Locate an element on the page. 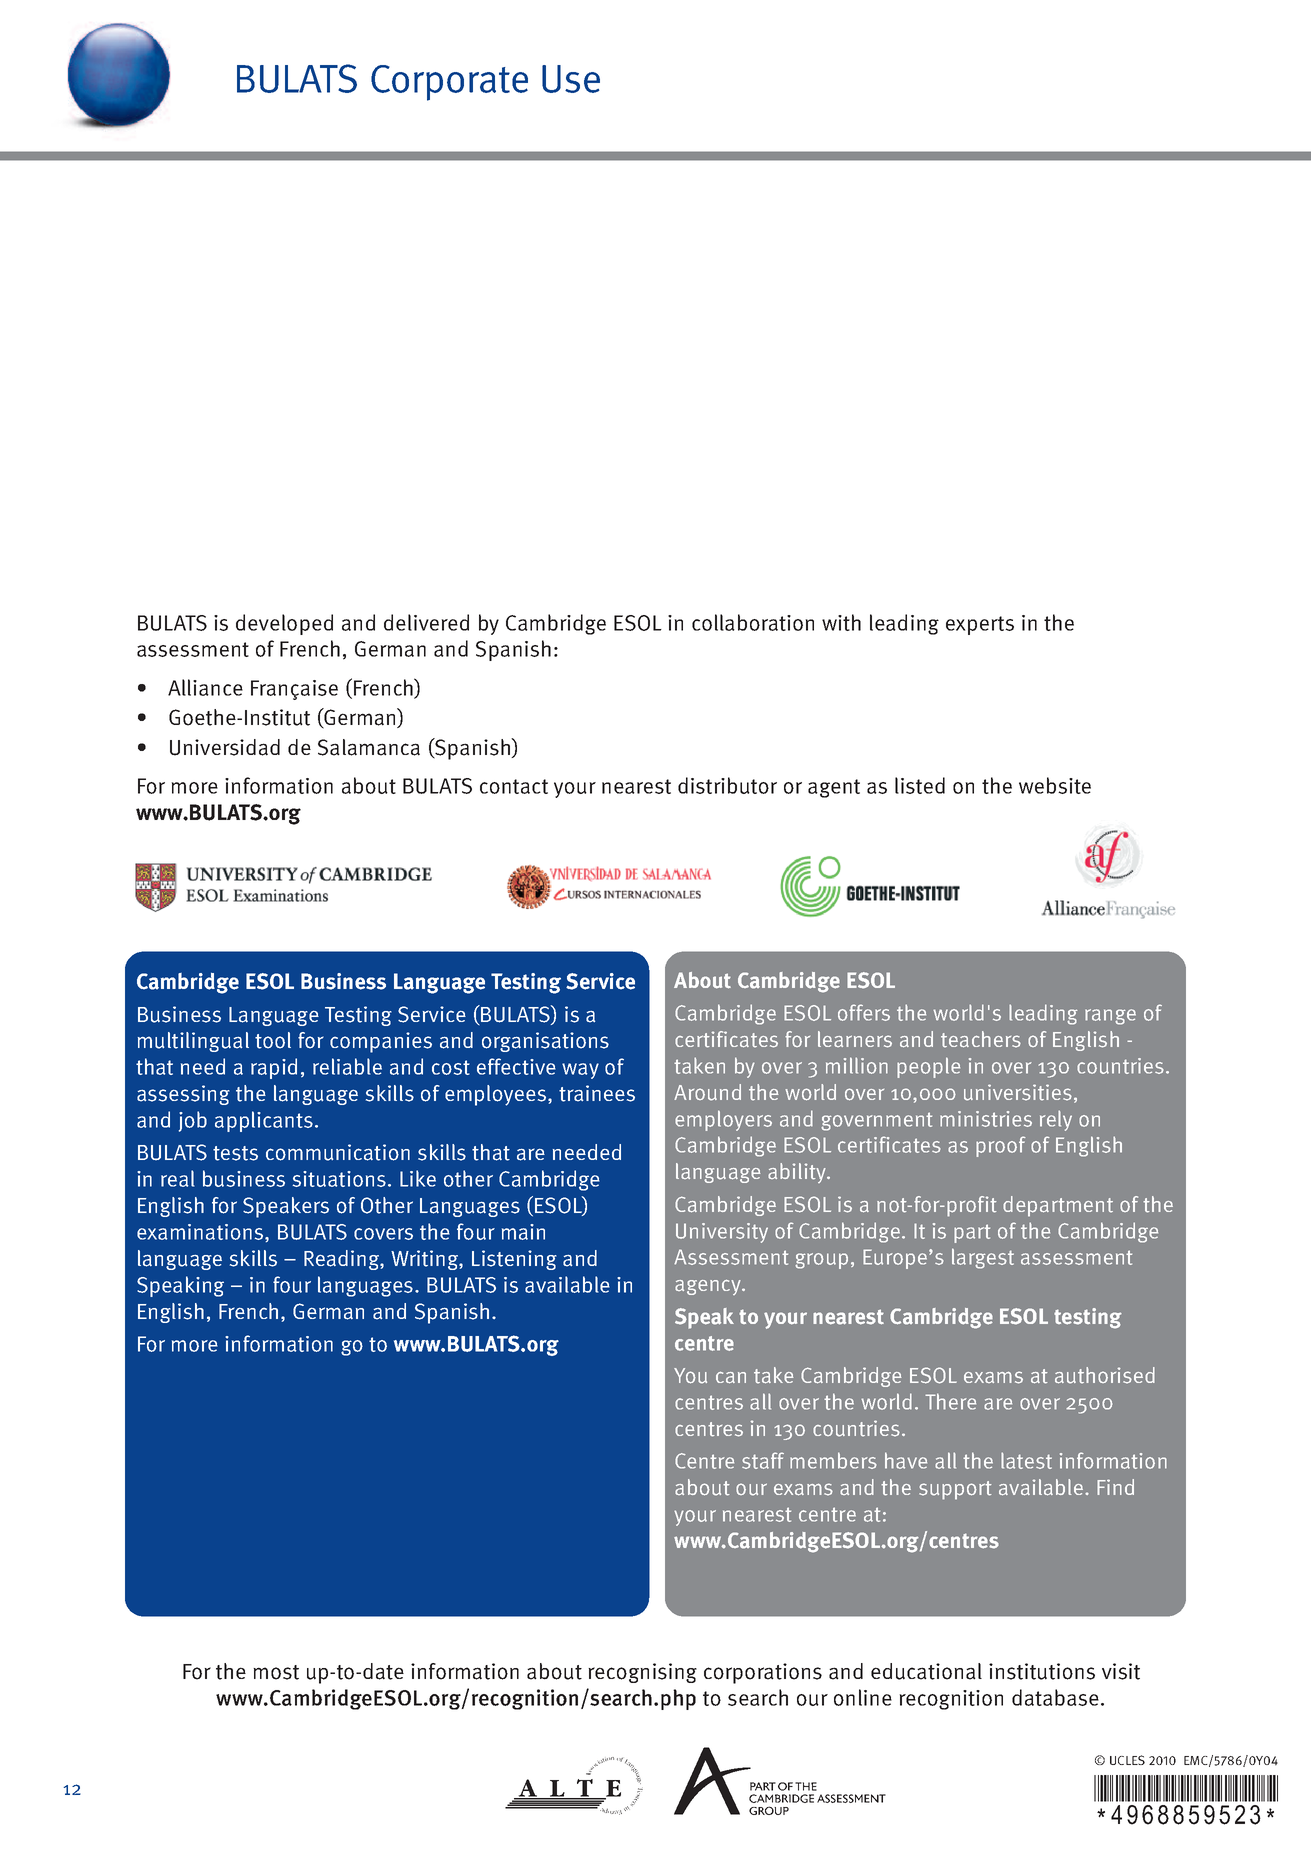  Corporate is located at coordinates (449, 83).
